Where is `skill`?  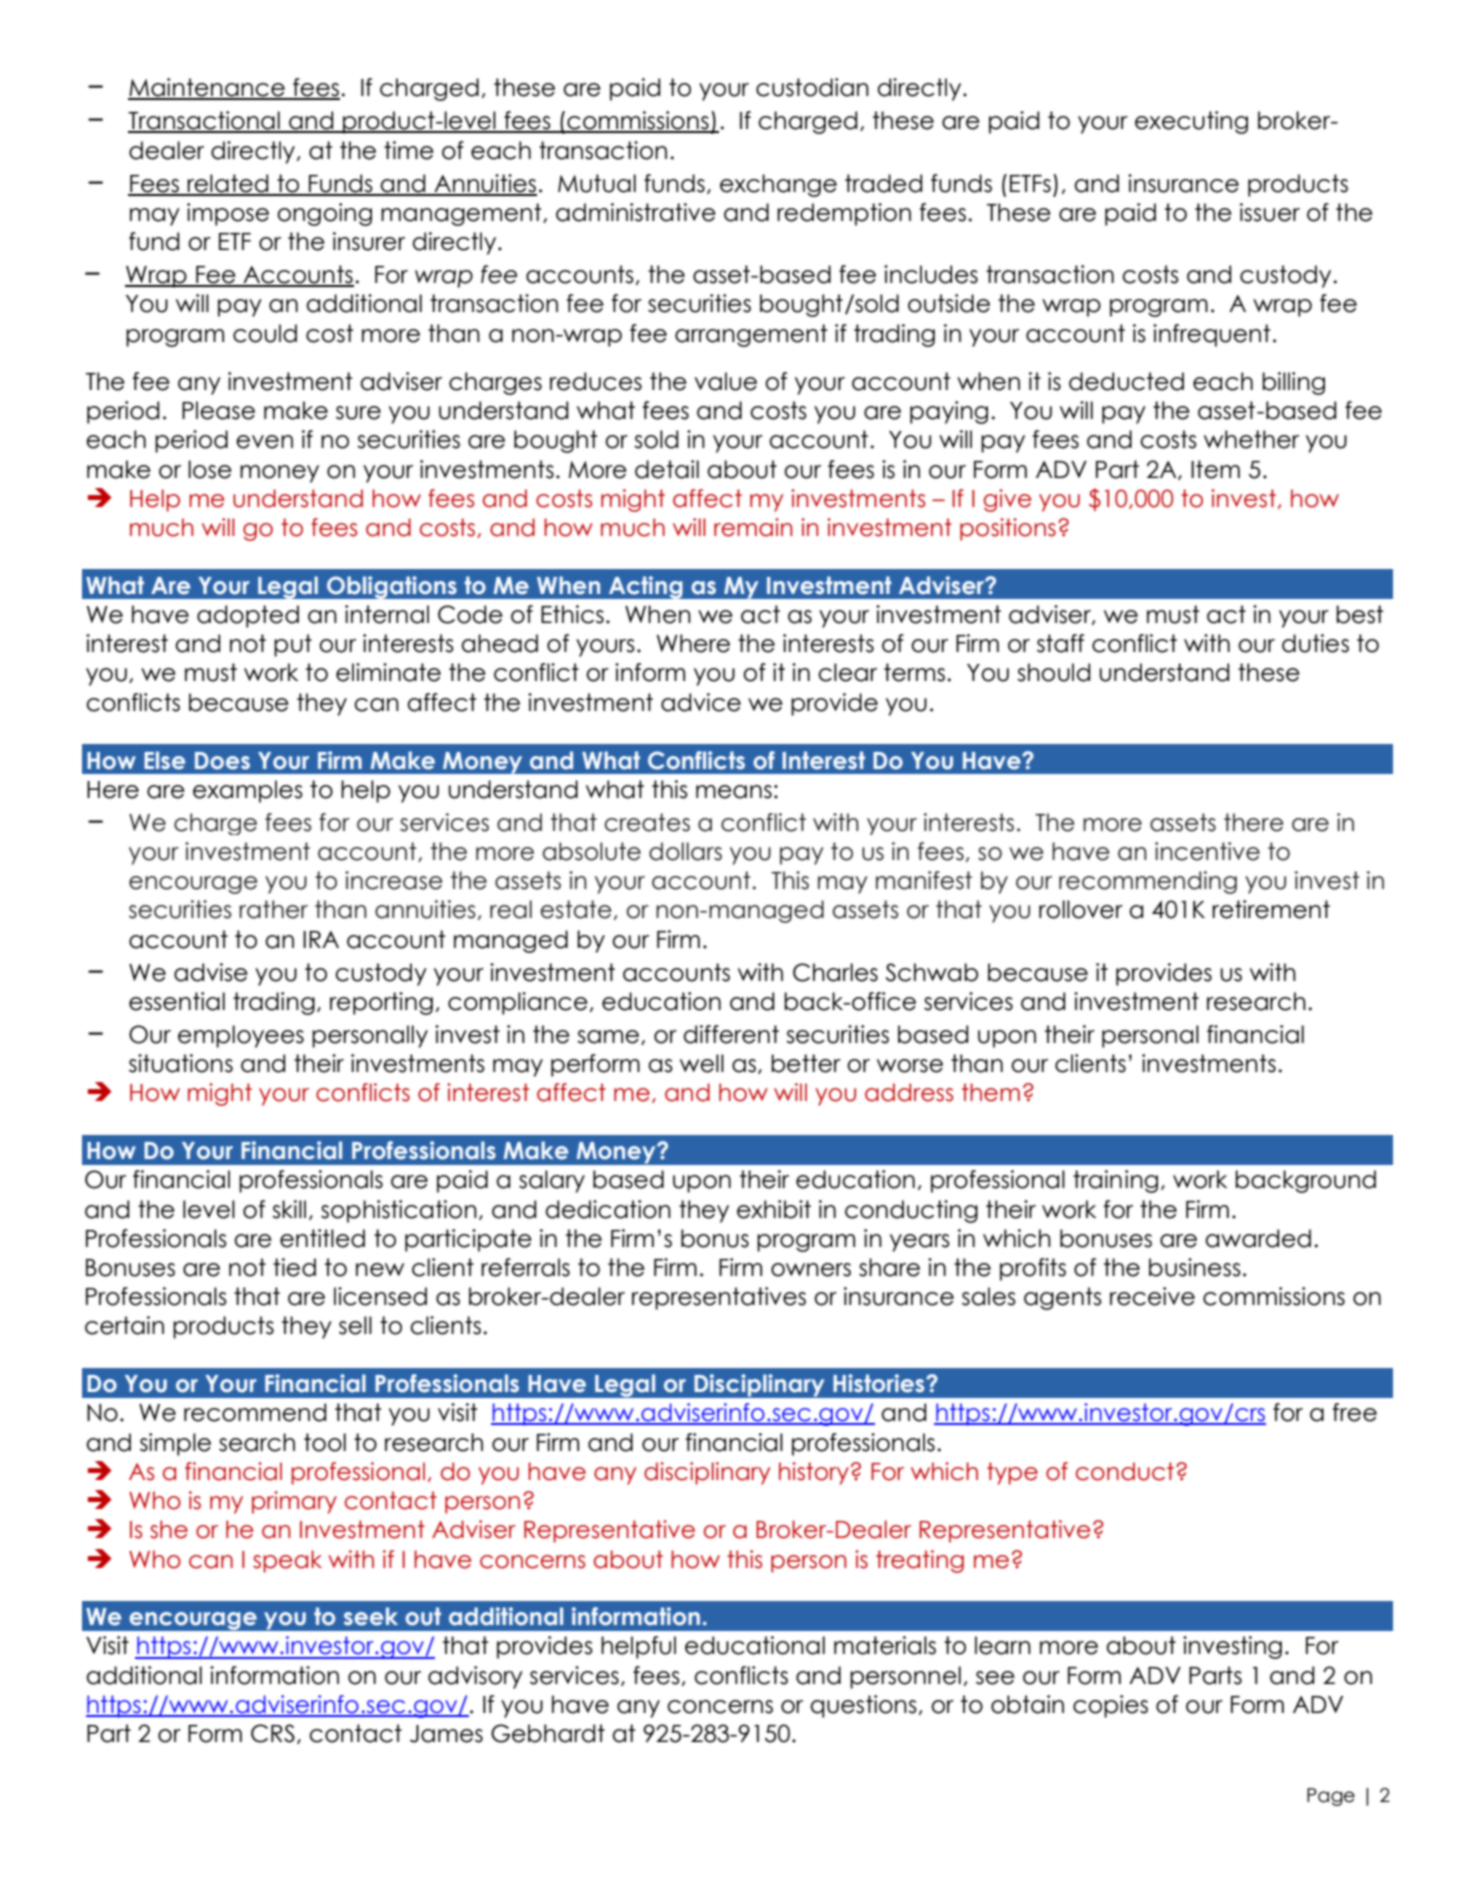 skill is located at coordinates (289, 1209).
